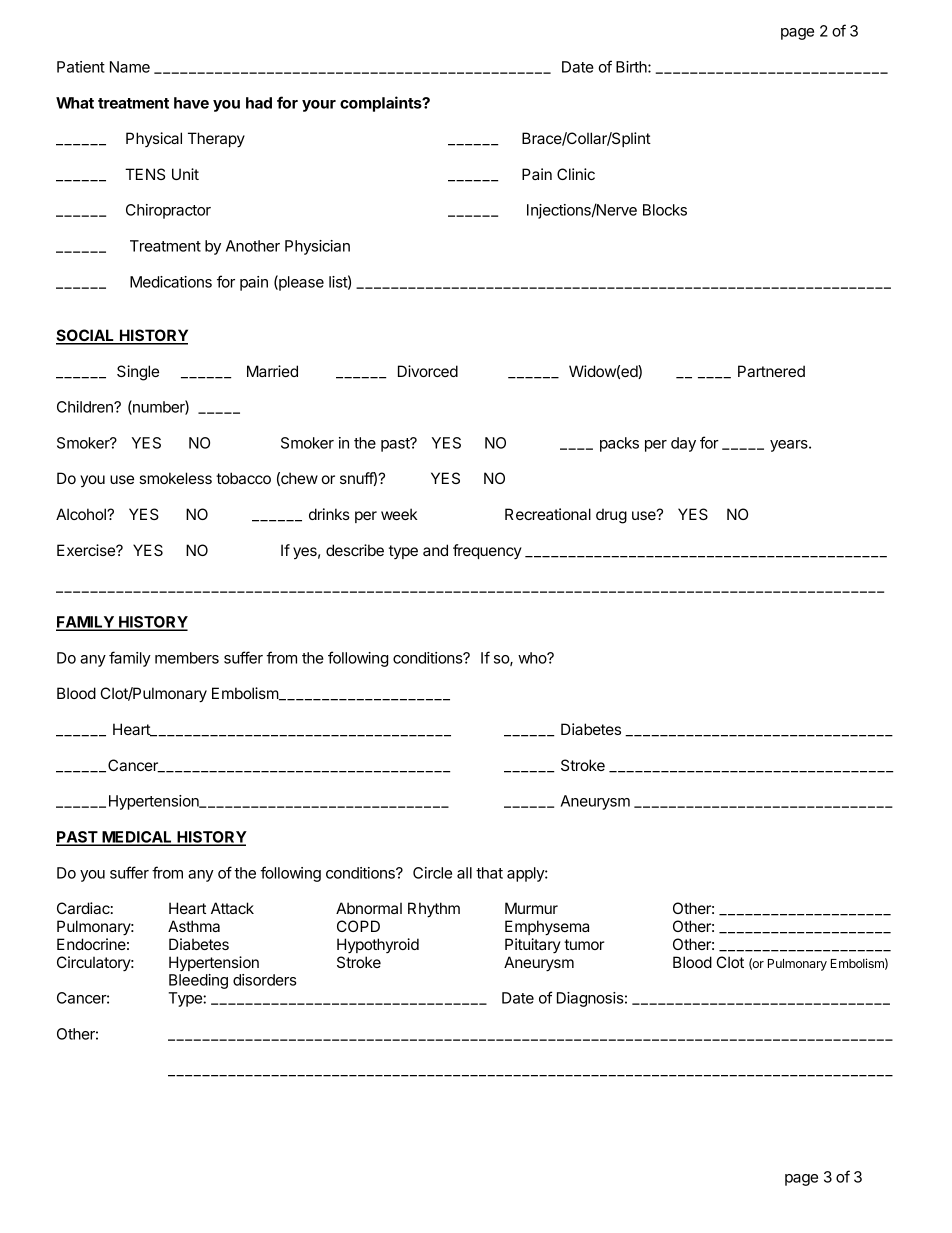 This page has height=1233, width=952. Describe the element at coordinates (611, 516) in the page. I see `drug` at that location.
